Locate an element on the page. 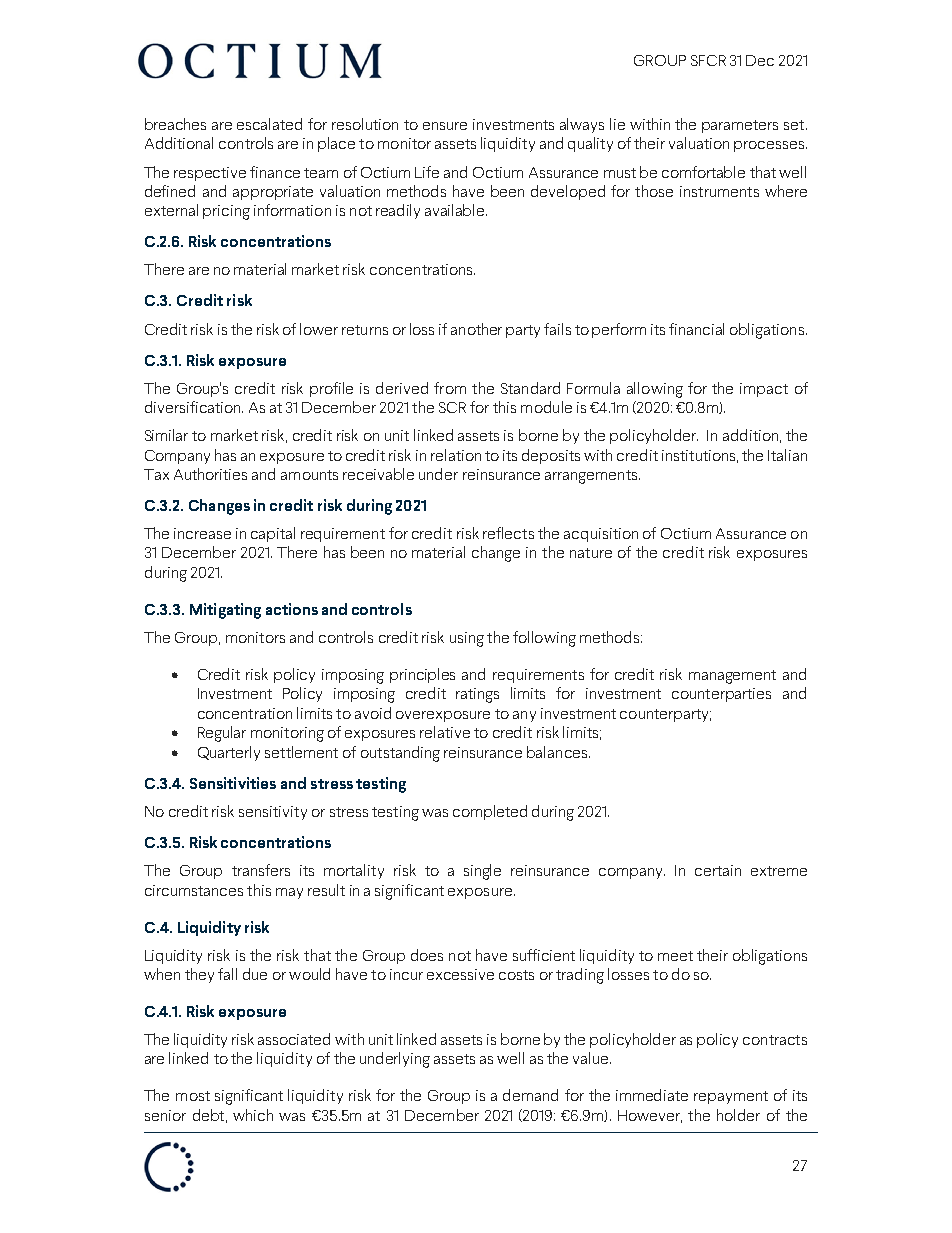  ensure is located at coordinates (445, 126).
